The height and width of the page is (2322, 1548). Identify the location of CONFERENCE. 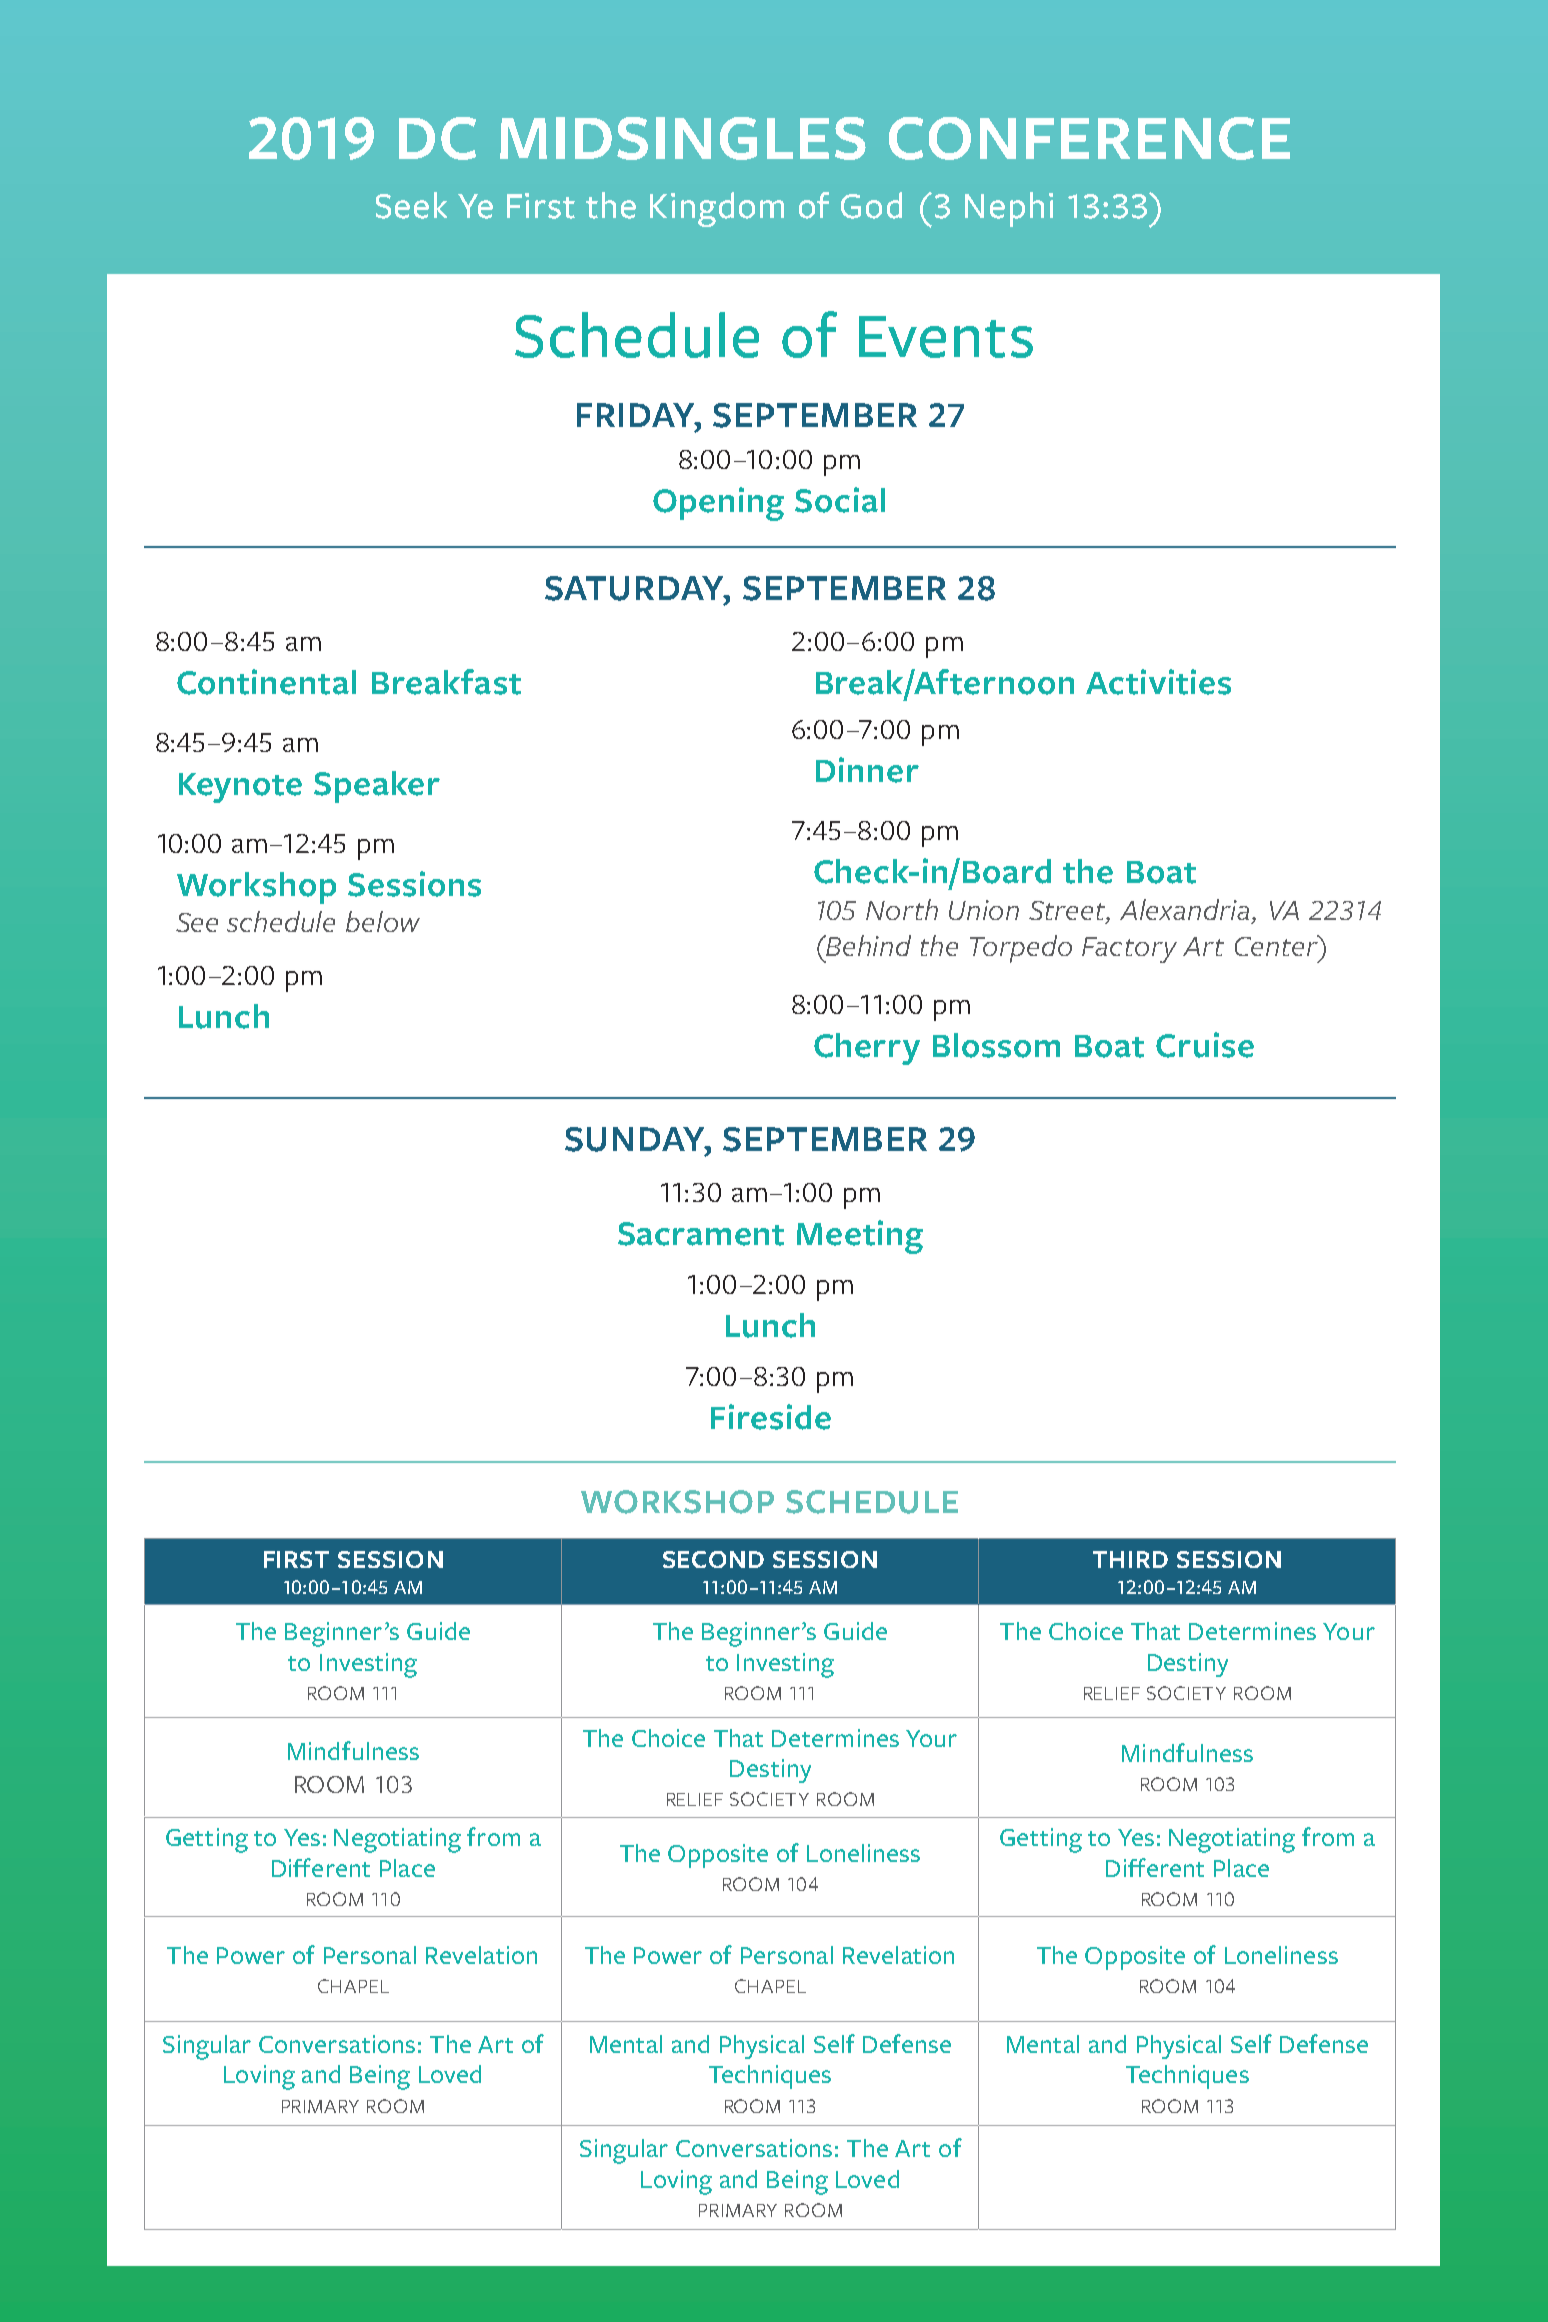
(1089, 138).
